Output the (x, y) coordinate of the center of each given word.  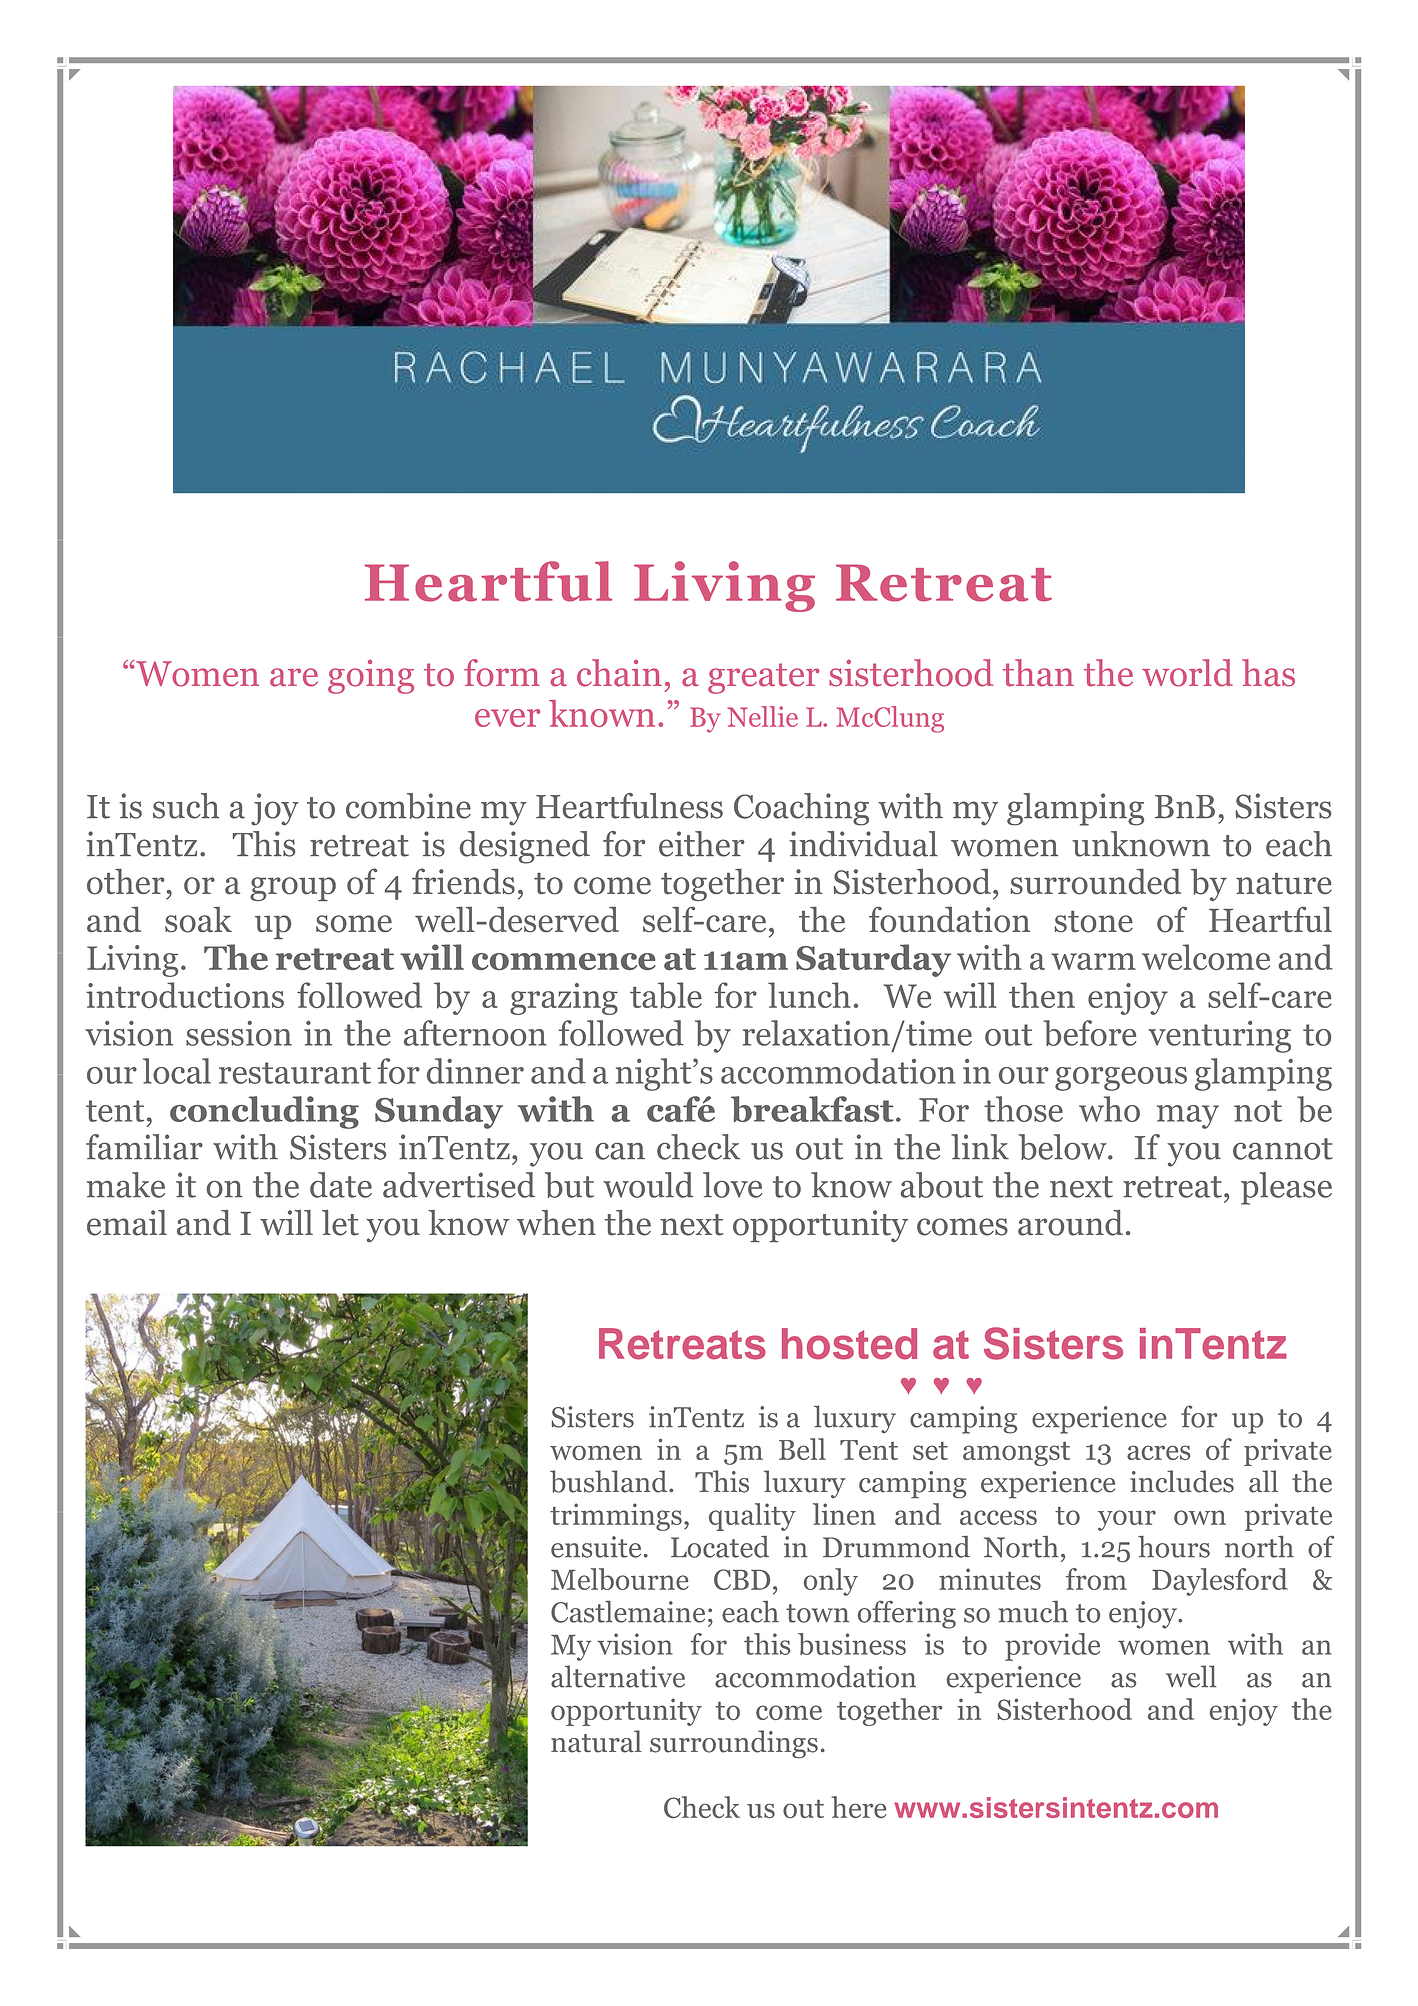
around (1070, 1223)
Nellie (762, 716)
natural (596, 1741)
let (340, 1223)
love (732, 1185)
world (1187, 673)
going (371, 677)
